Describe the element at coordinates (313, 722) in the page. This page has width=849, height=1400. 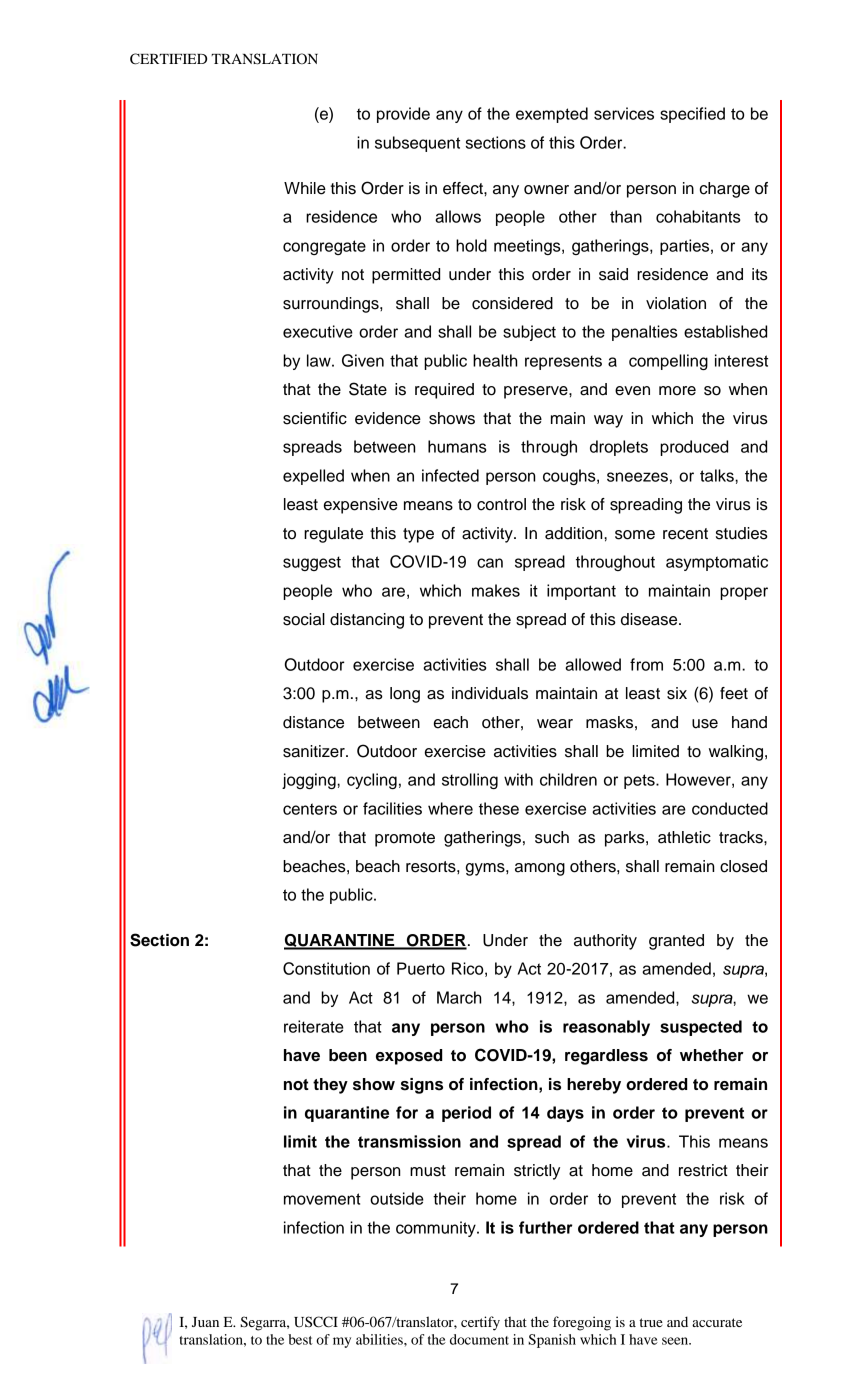
I see `distance` at that location.
